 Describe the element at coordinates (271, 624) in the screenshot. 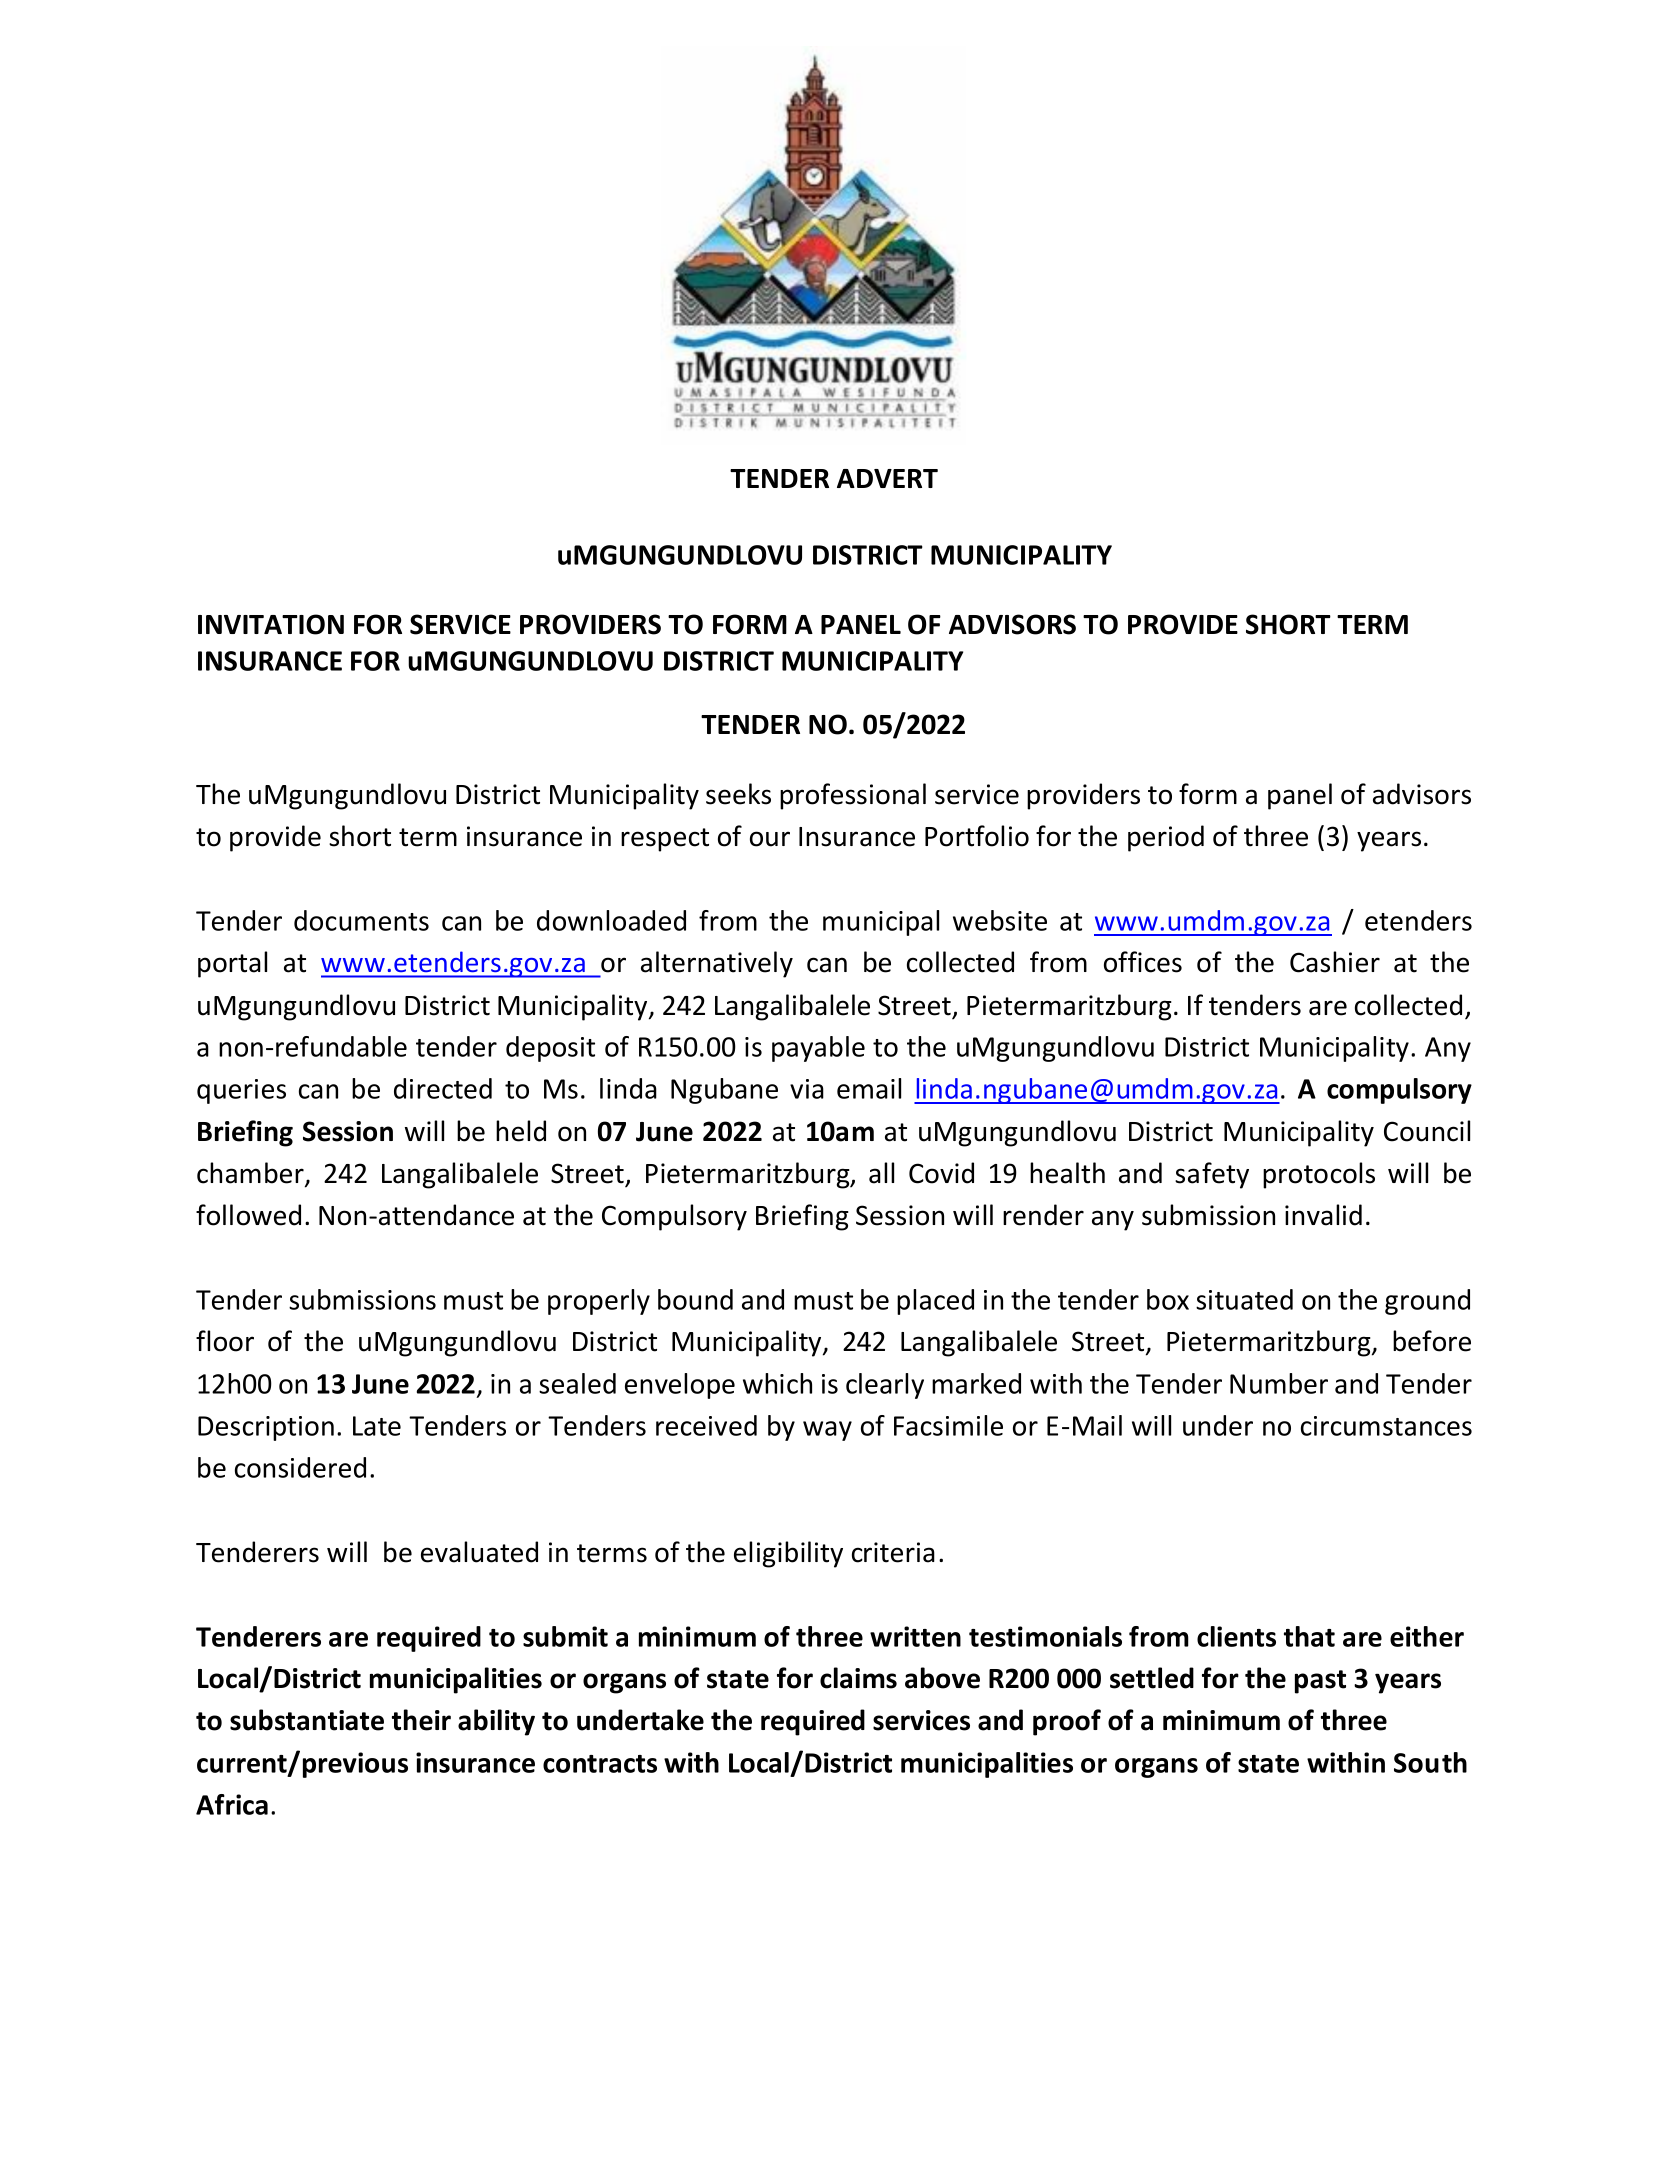

I see `INVITATION` at that location.
